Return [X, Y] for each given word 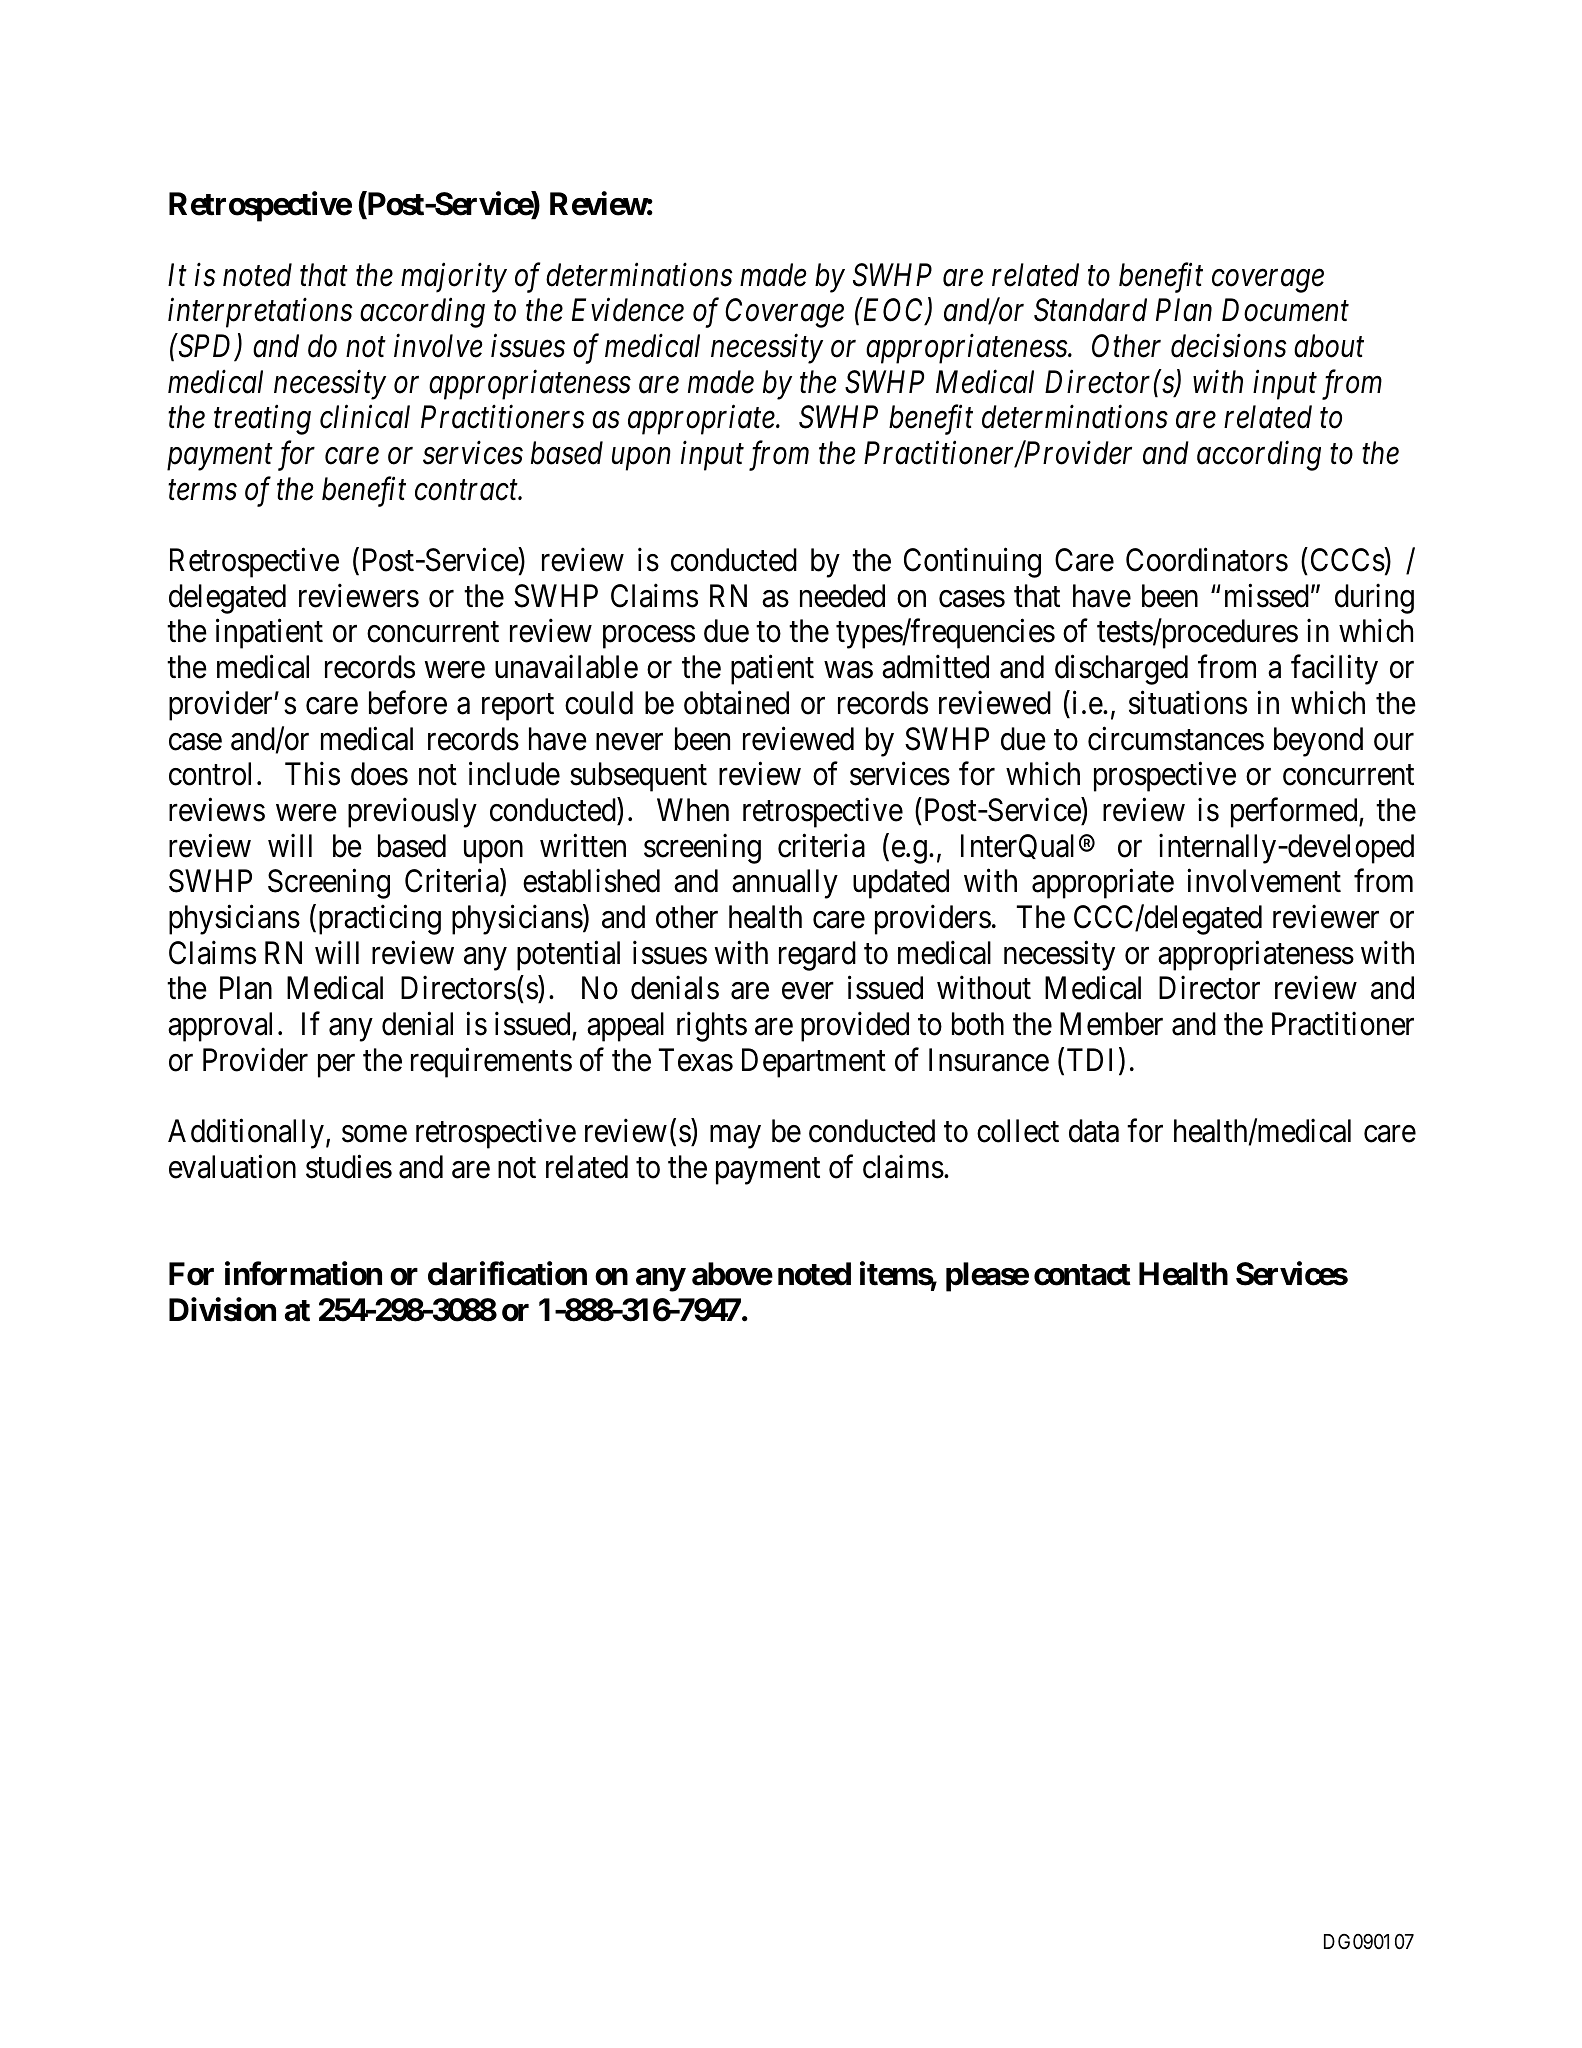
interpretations [260, 313]
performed [1295, 813]
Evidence [628, 310]
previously [412, 813]
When [693, 810]
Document [1285, 310]
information [303, 1274]
